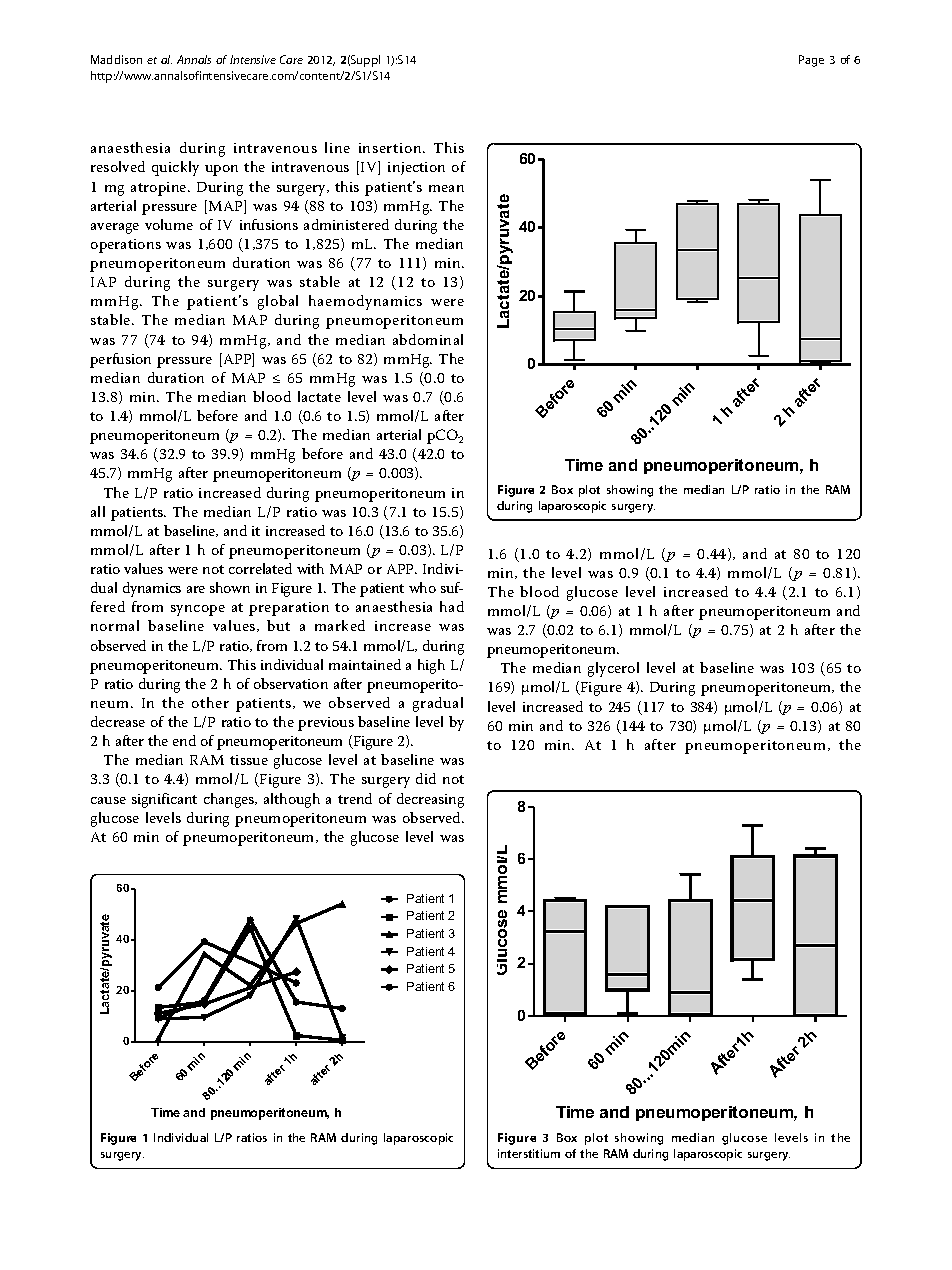 The height and width of the screenshot is (1270, 952). I want to click on correlated, so click(260, 568).
